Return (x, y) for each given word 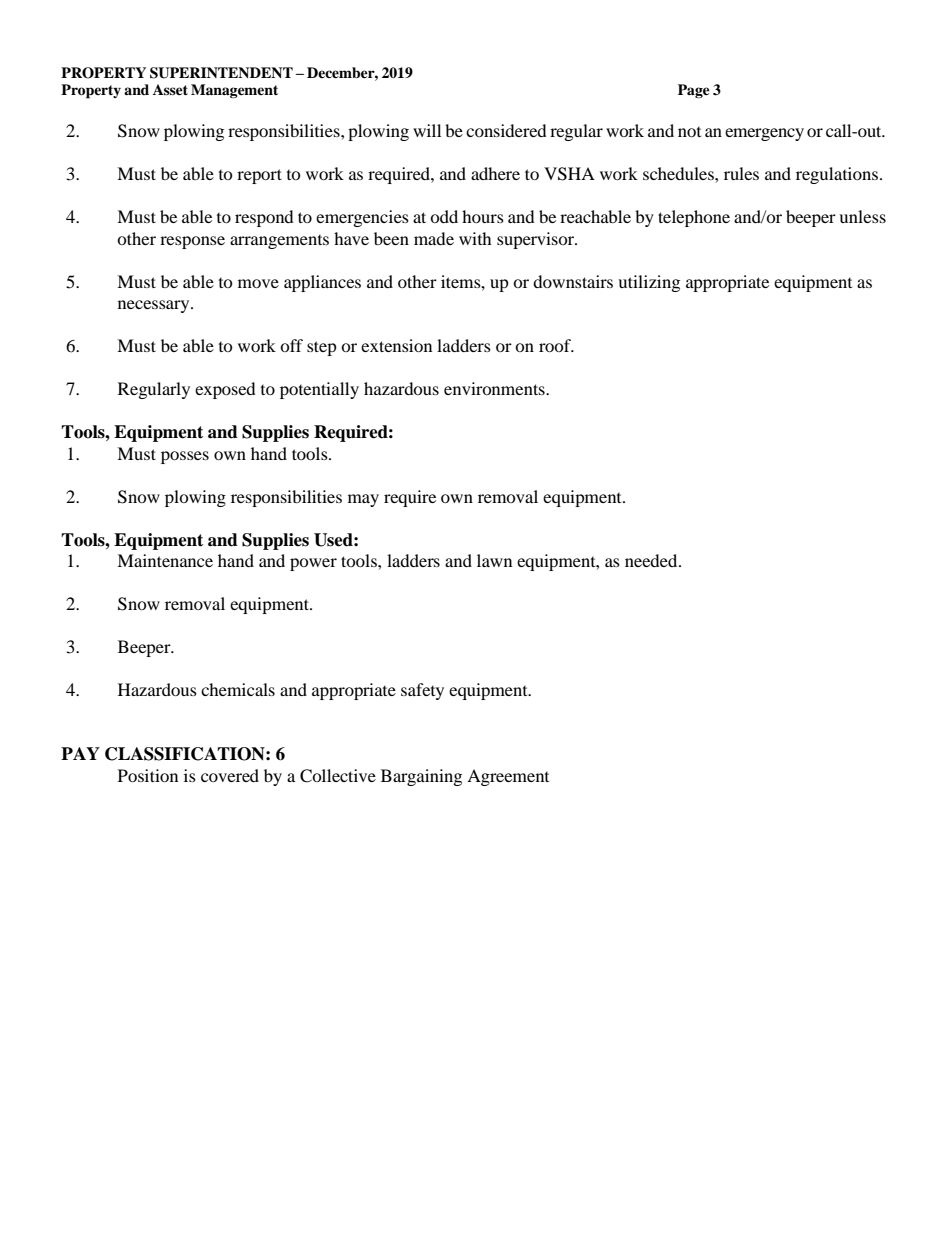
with (475, 238)
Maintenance (165, 560)
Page (694, 91)
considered (506, 130)
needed (652, 560)
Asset (170, 89)
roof (556, 345)
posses (185, 457)
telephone (694, 218)
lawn (494, 560)
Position (148, 775)
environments (495, 388)
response (192, 242)
